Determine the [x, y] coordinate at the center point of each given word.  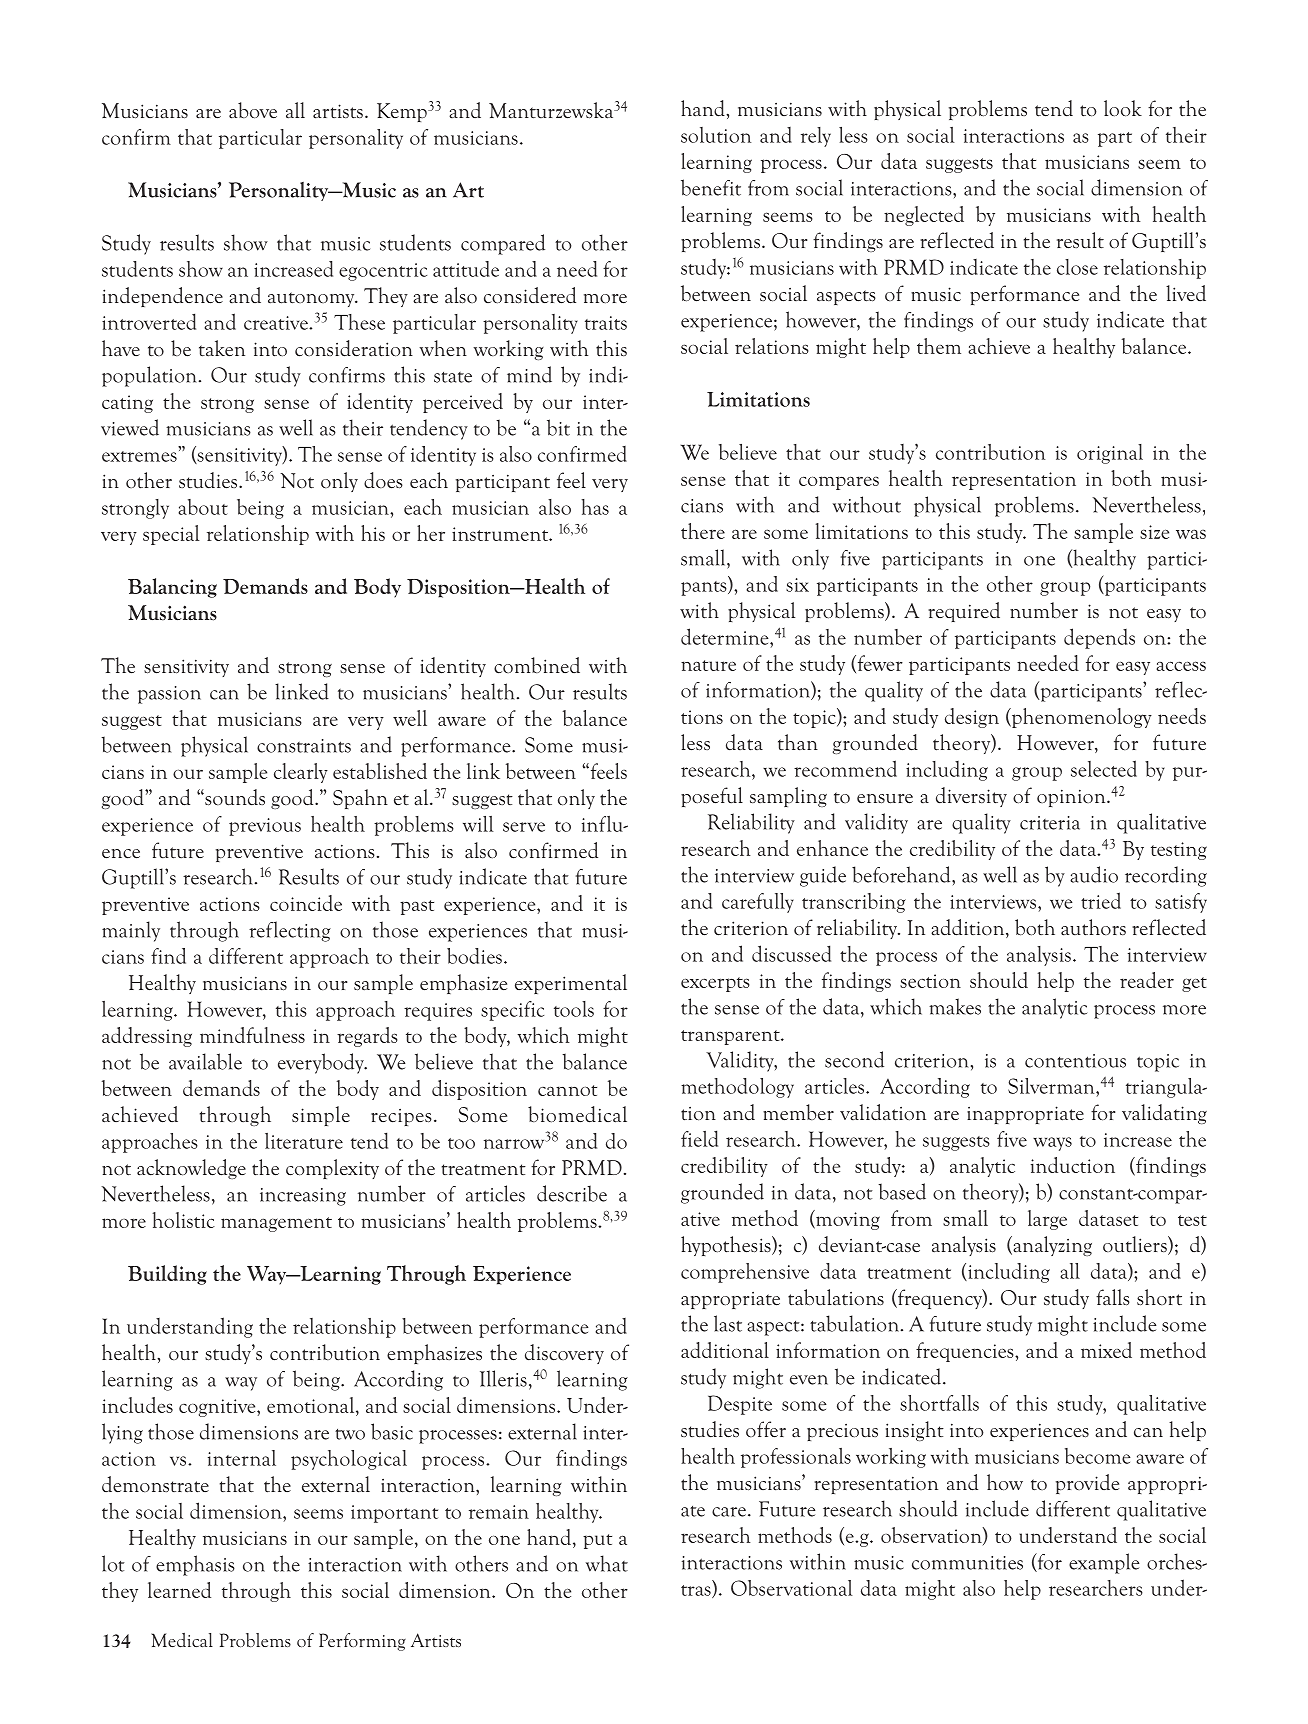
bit [558, 427]
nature [708, 665]
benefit [711, 187]
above [253, 110]
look [1123, 108]
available [205, 1061]
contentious [1075, 1061]
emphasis [195, 1565]
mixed [1106, 1350]
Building [167, 1275]
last [728, 1323]
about [203, 507]
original [1110, 454]
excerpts [715, 984]
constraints [304, 746]
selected [1104, 768]
